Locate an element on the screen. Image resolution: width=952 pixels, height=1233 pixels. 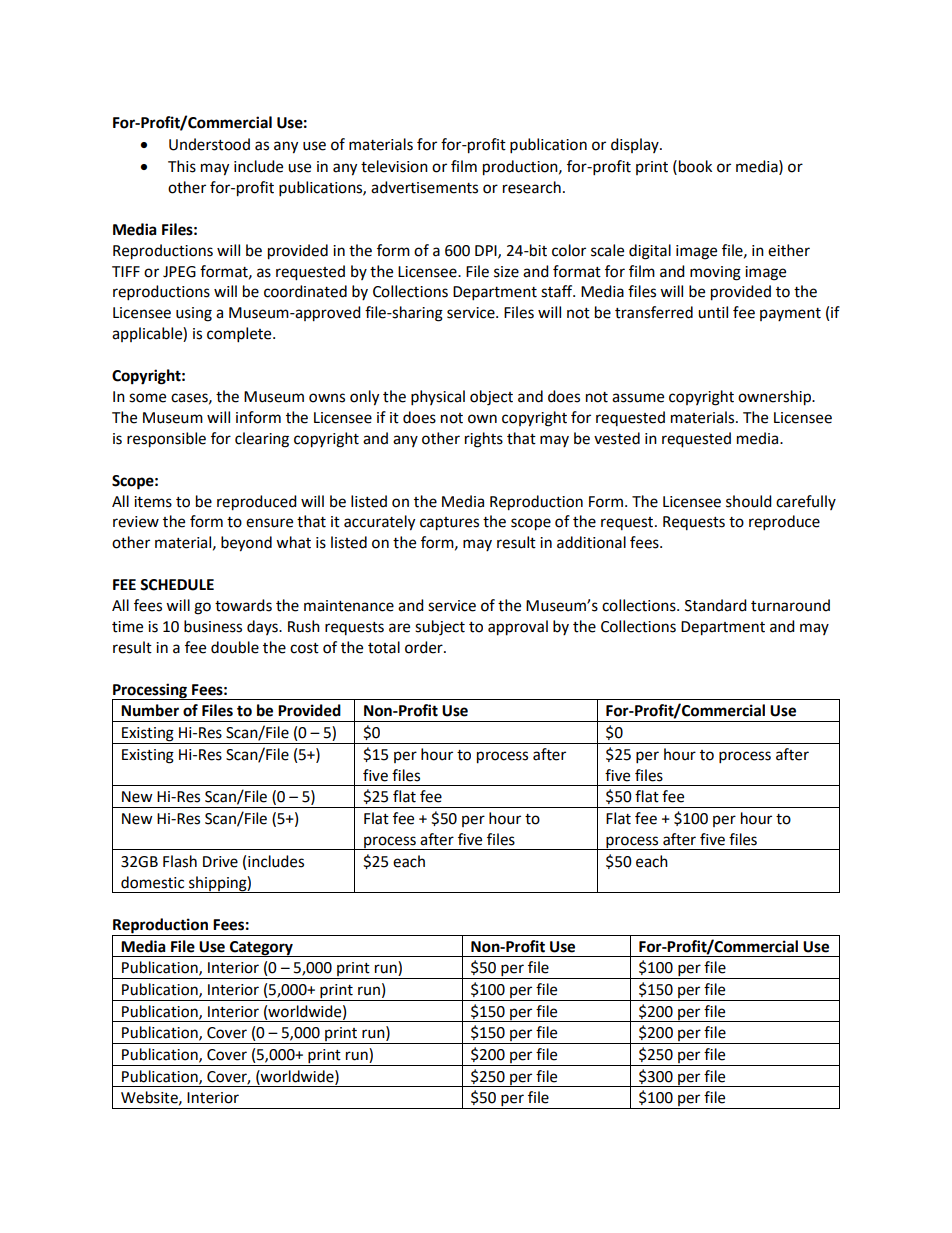
Category is located at coordinates (261, 949).
